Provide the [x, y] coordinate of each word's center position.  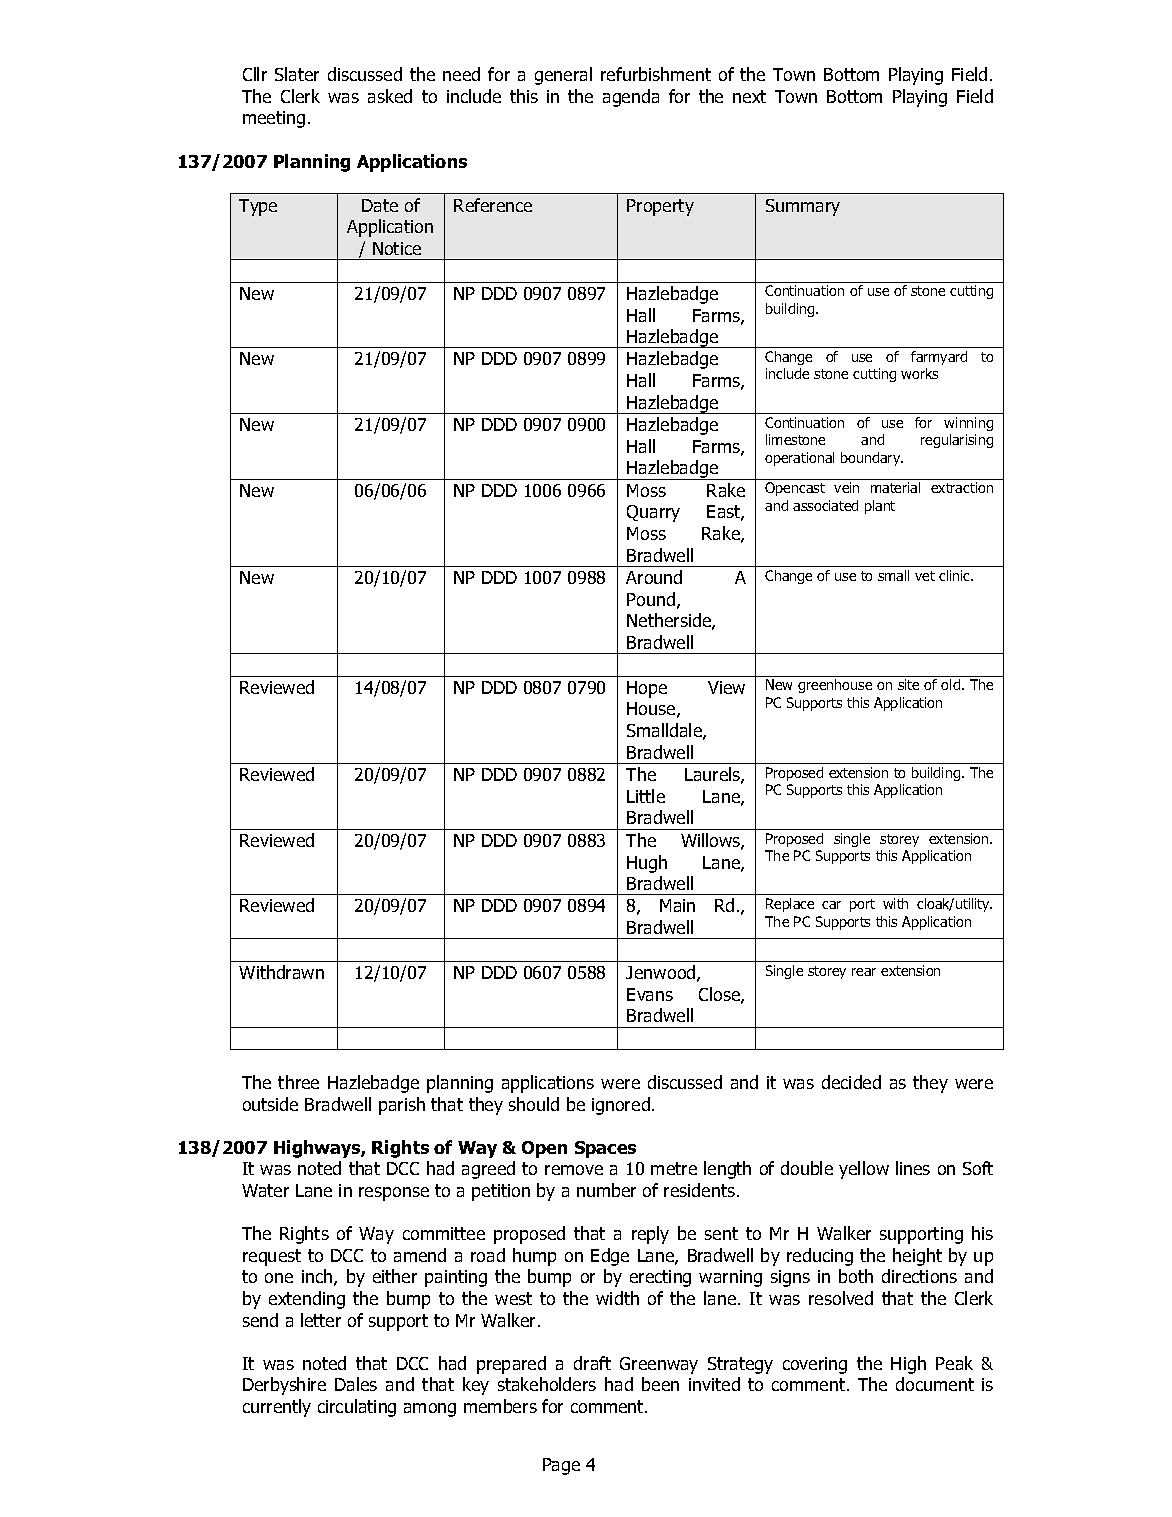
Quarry [653, 513]
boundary [872, 459]
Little [646, 796]
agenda [631, 98]
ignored [621, 1106]
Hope [647, 689]
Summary [803, 207]
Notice [397, 248]
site [908, 684]
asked [390, 96]
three [298, 1082]
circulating [357, 1408]
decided [851, 1082]
